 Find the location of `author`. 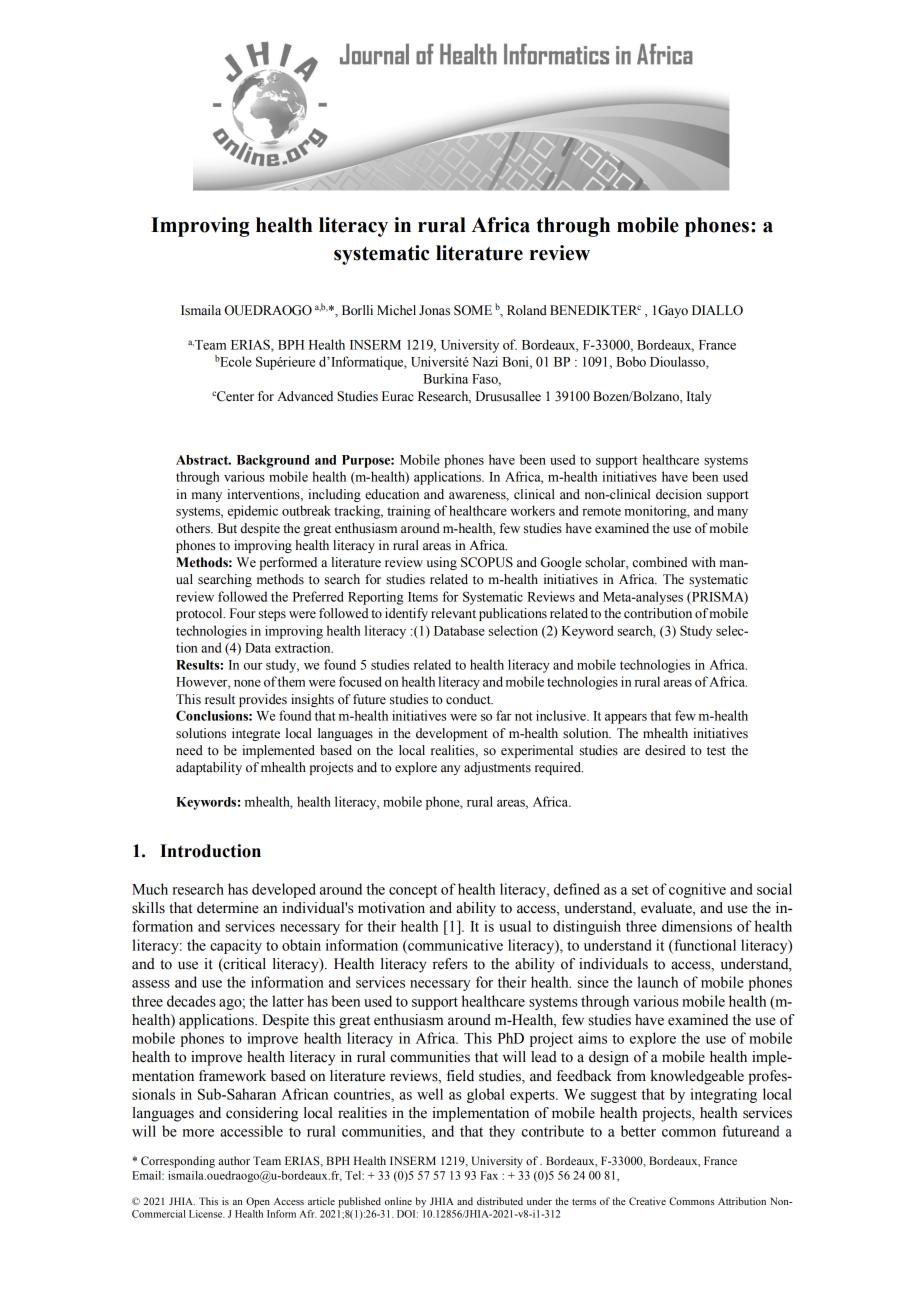

author is located at coordinates (234, 1160).
